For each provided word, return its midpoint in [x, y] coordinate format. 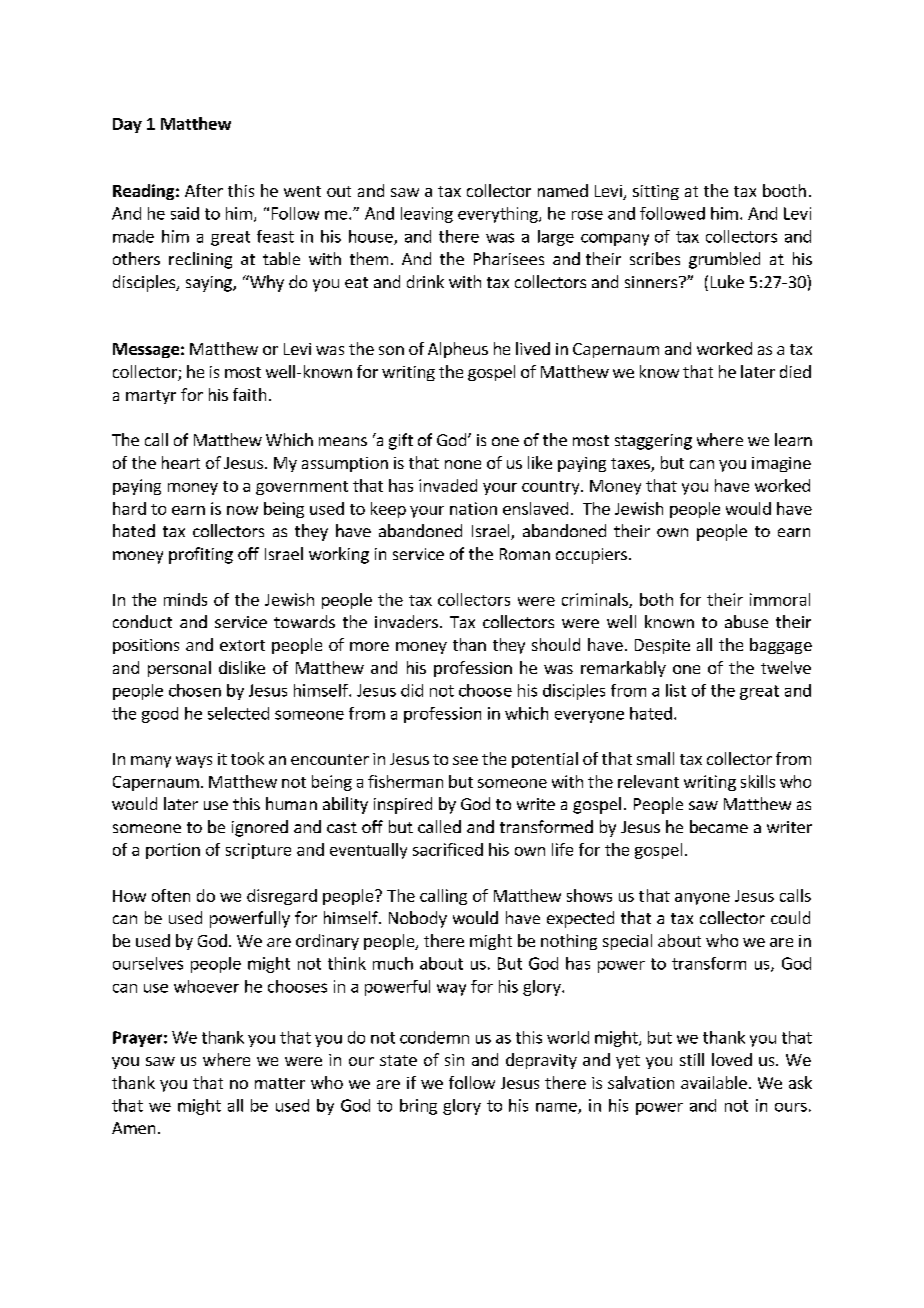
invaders [406, 621]
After [204, 190]
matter [280, 1083]
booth [784, 190]
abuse [746, 621]
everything [499, 215]
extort [242, 645]
